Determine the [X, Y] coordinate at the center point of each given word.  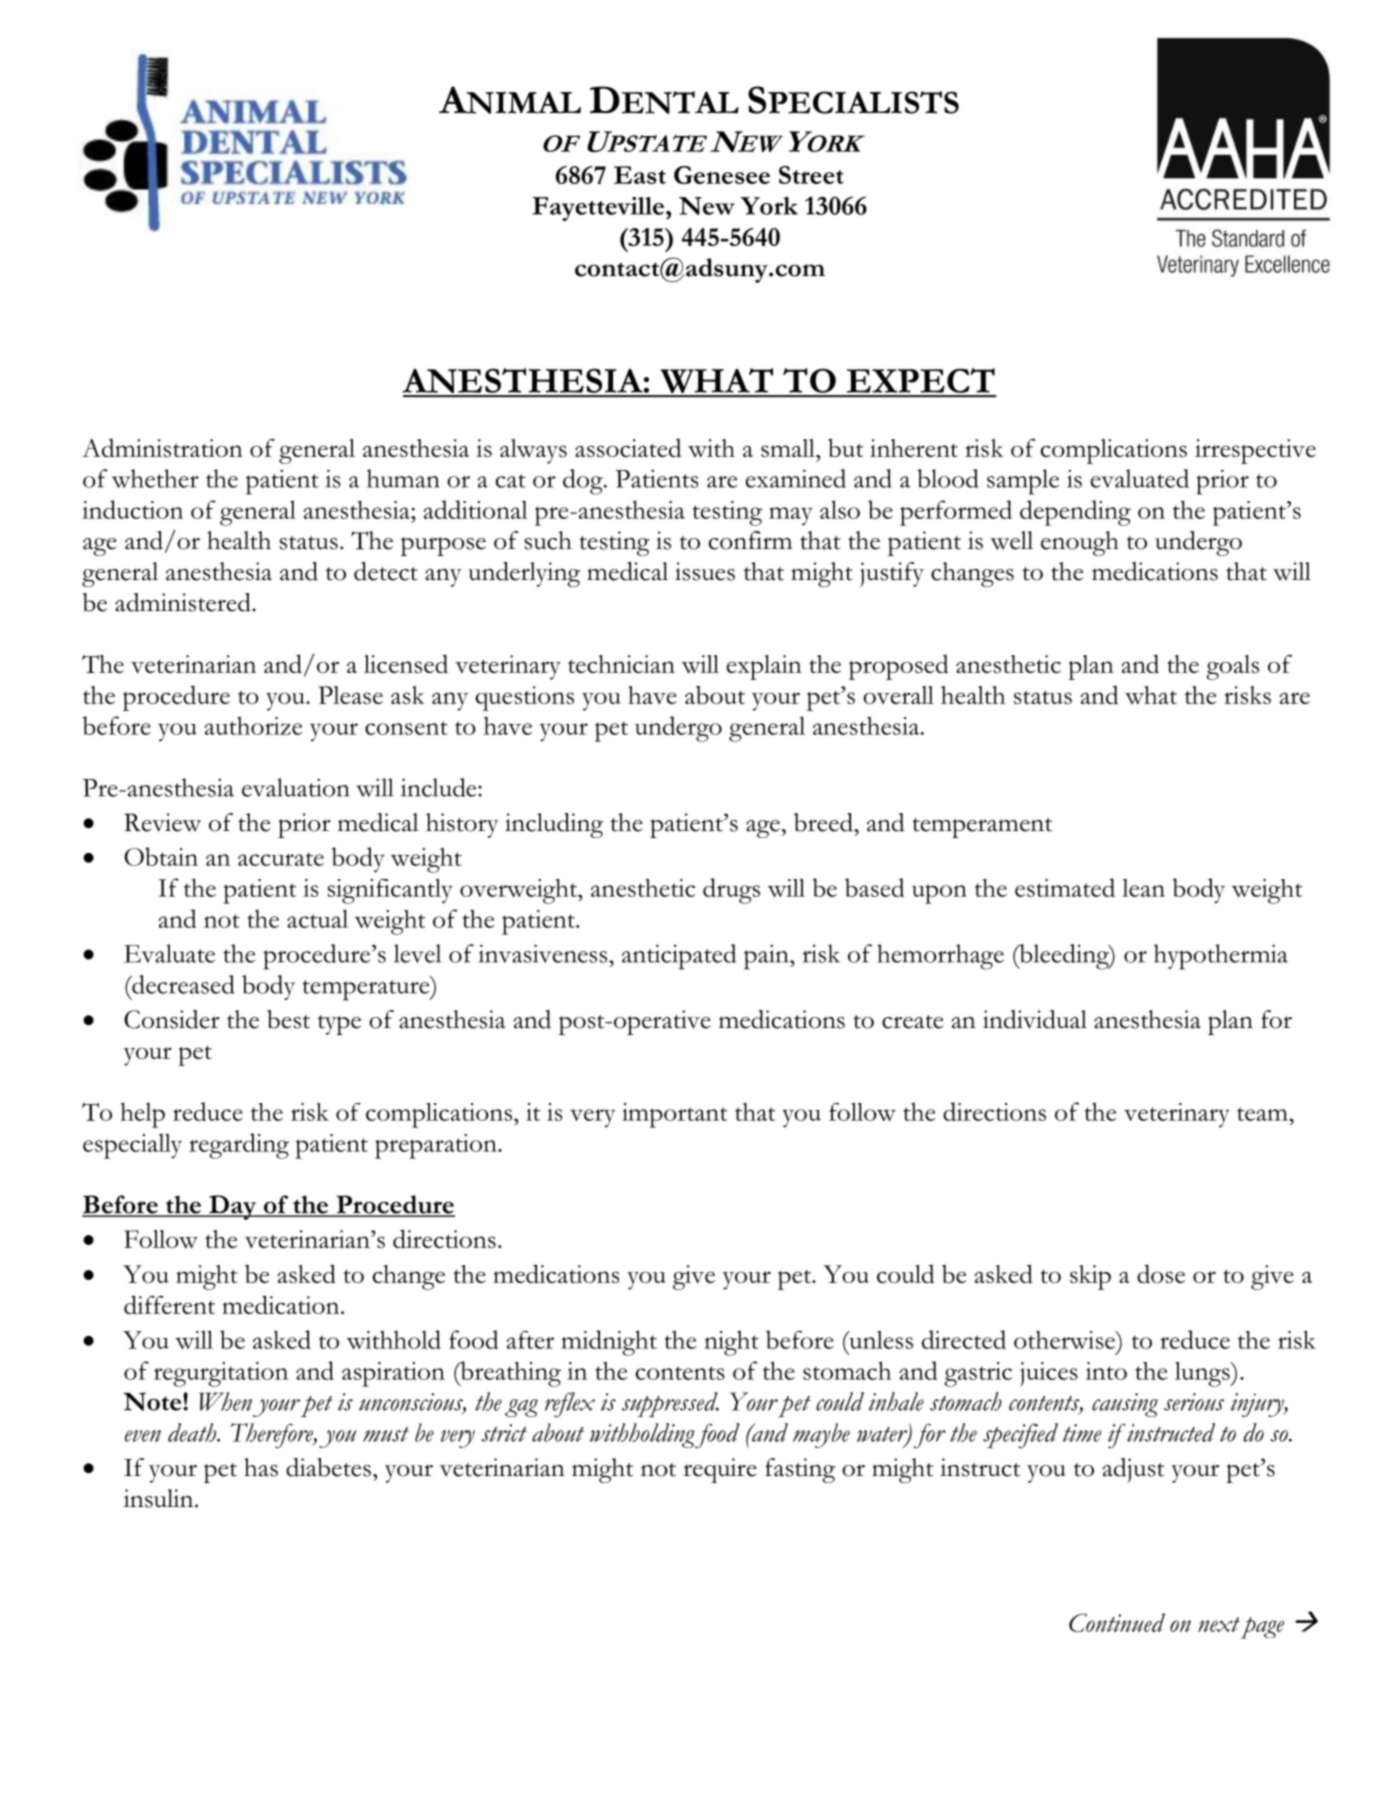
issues [705, 571]
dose [1161, 1273]
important [674, 1115]
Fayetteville [600, 209]
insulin [159, 1498]
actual [317, 918]
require [720, 1470]
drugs [731, 891]
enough [1080, 543]
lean [1143, 887]
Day [233, 1207]
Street [811, 175]
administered [184, 602]
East [640, 175]
